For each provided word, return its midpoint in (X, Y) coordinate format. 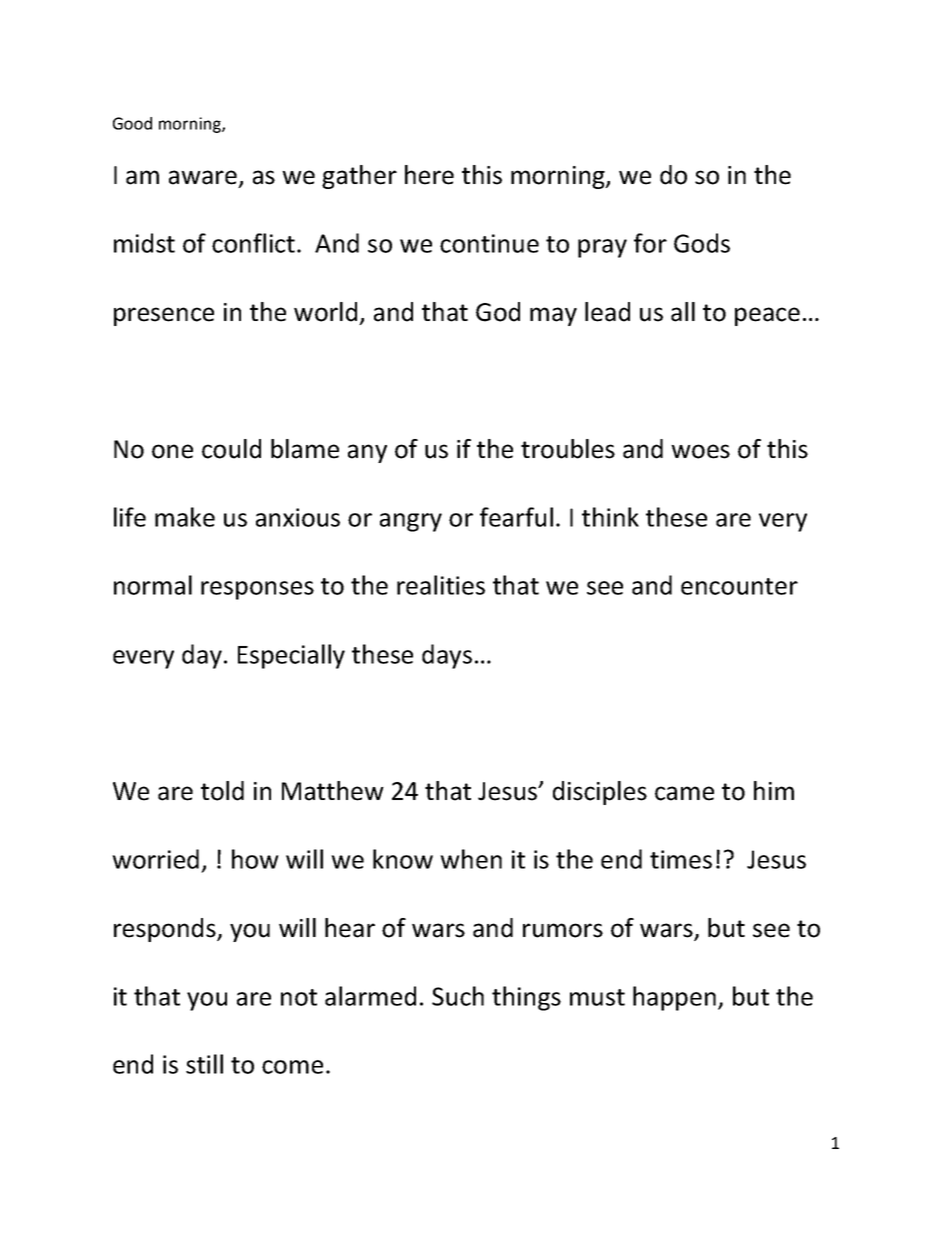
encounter (739, 586)
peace (767, 316)
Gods (702, 243)
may (553, 316)
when (471, 859)
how (255, 859)
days (447, 656)
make (185, 517)
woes (700, 451)
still (204, 1064)
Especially (291, 656)
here (429, 175)
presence (164, 316)
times (681, 859)
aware (203, 177)
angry (411, 522)
